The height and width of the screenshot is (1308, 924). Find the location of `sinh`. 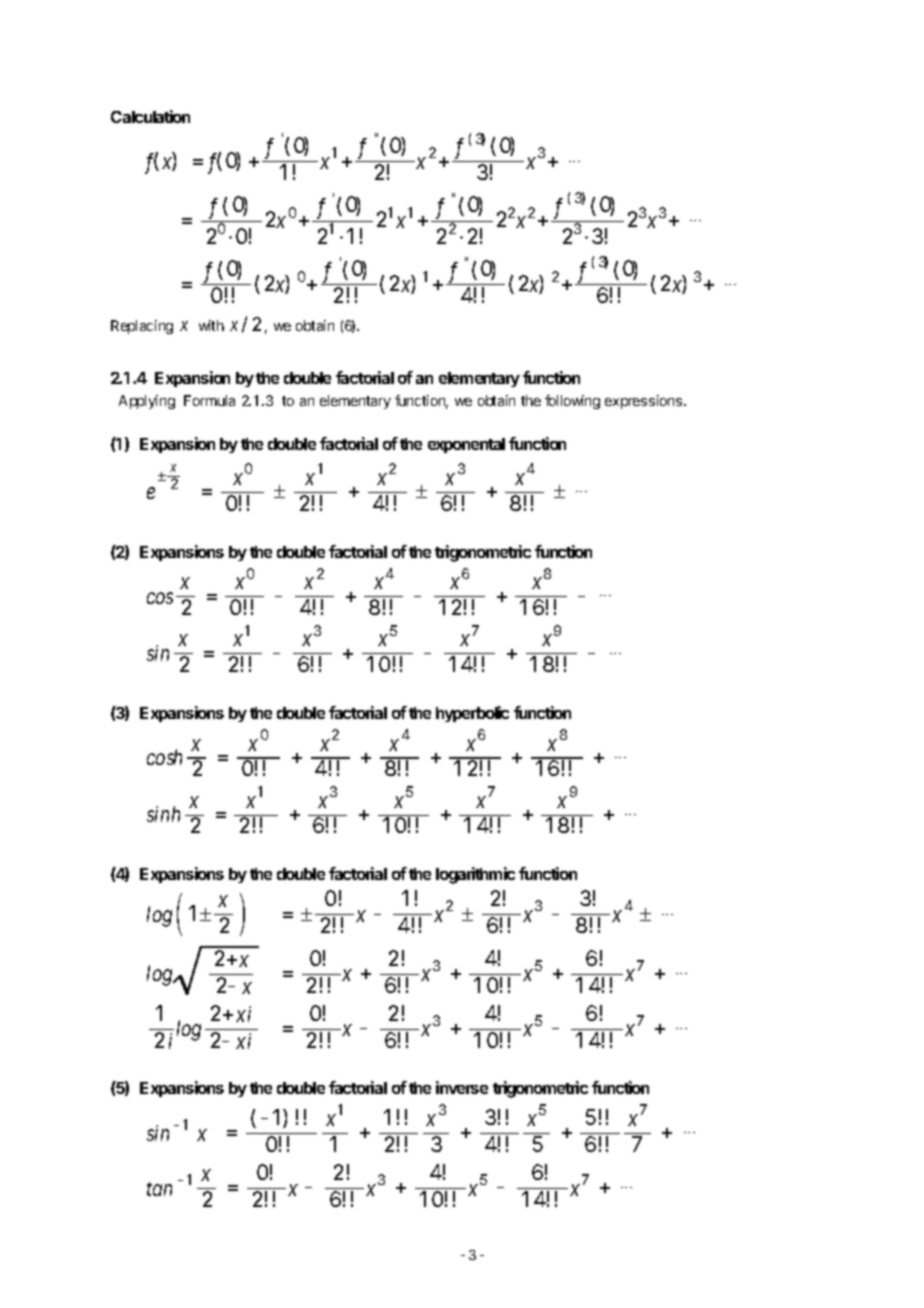

sinh is located at coordinates (163, 814).
